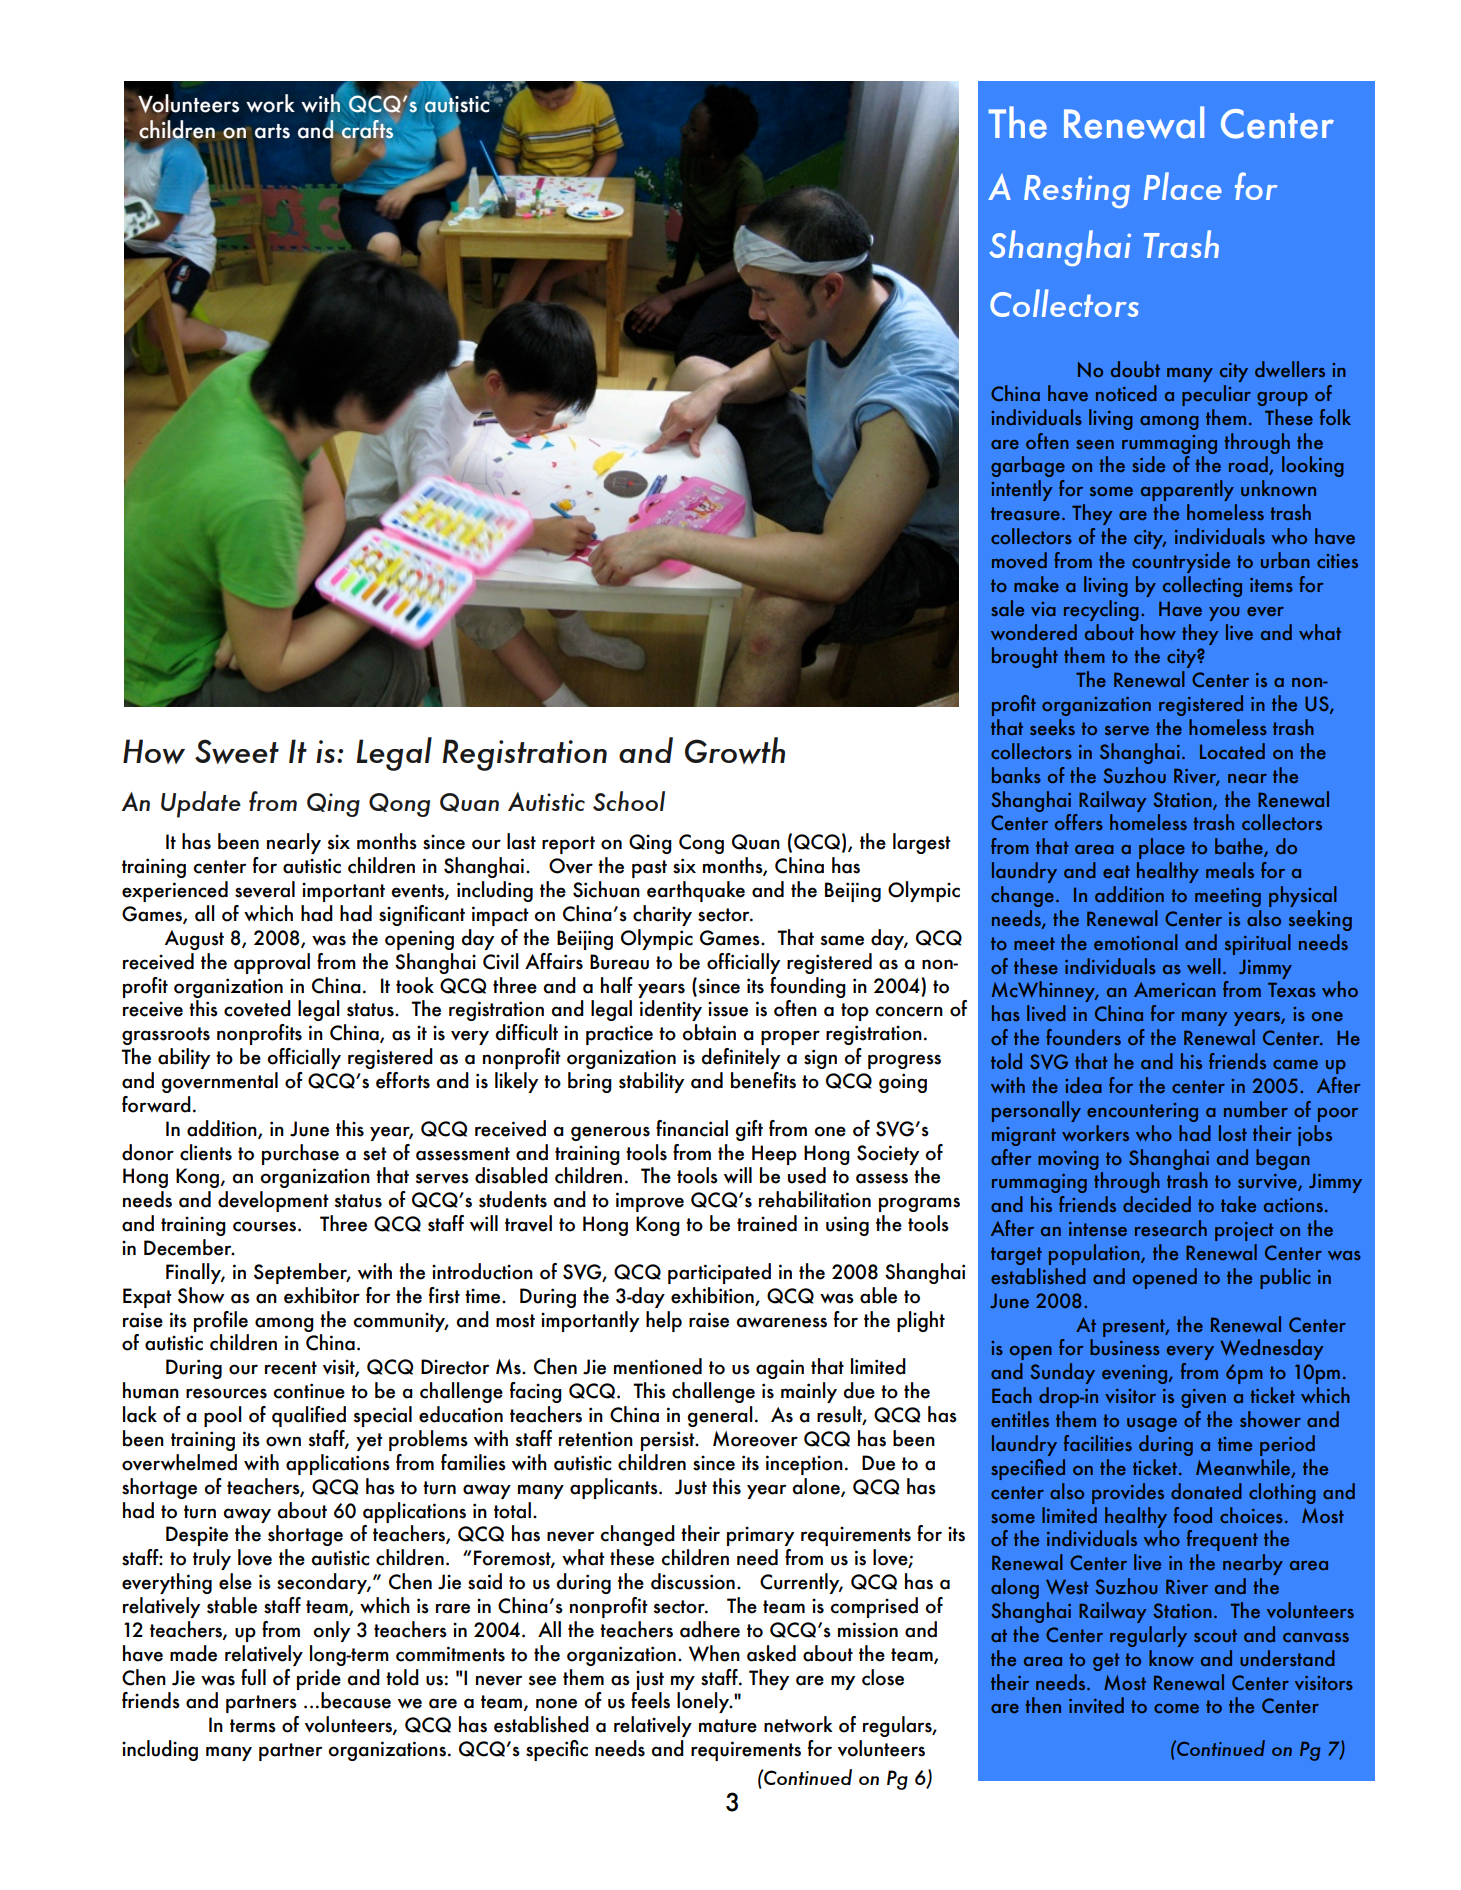  Describe the element at coordinates (1135, 942) in the document. I see `emotional` at that location.
